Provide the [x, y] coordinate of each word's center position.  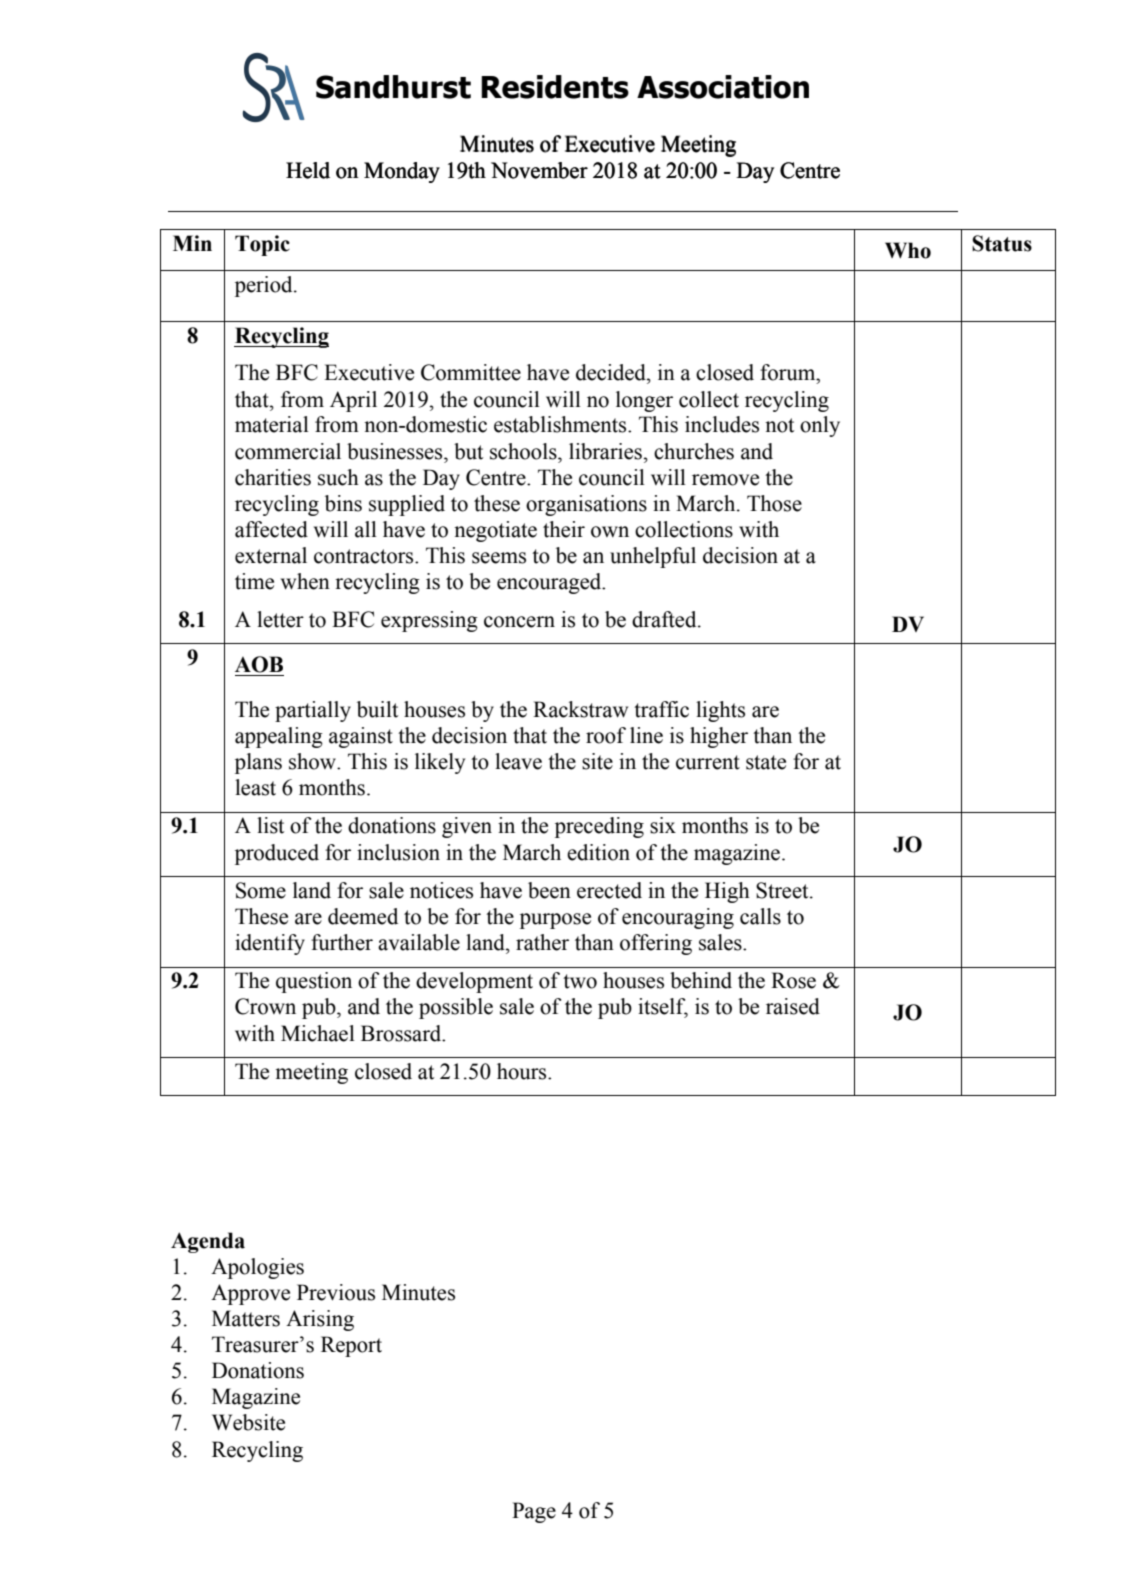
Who [908, 250]
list [270, 825]
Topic [262, 245]
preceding [599, 827]
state [766, 762]
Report [351, 1346]
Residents [555, 87]
